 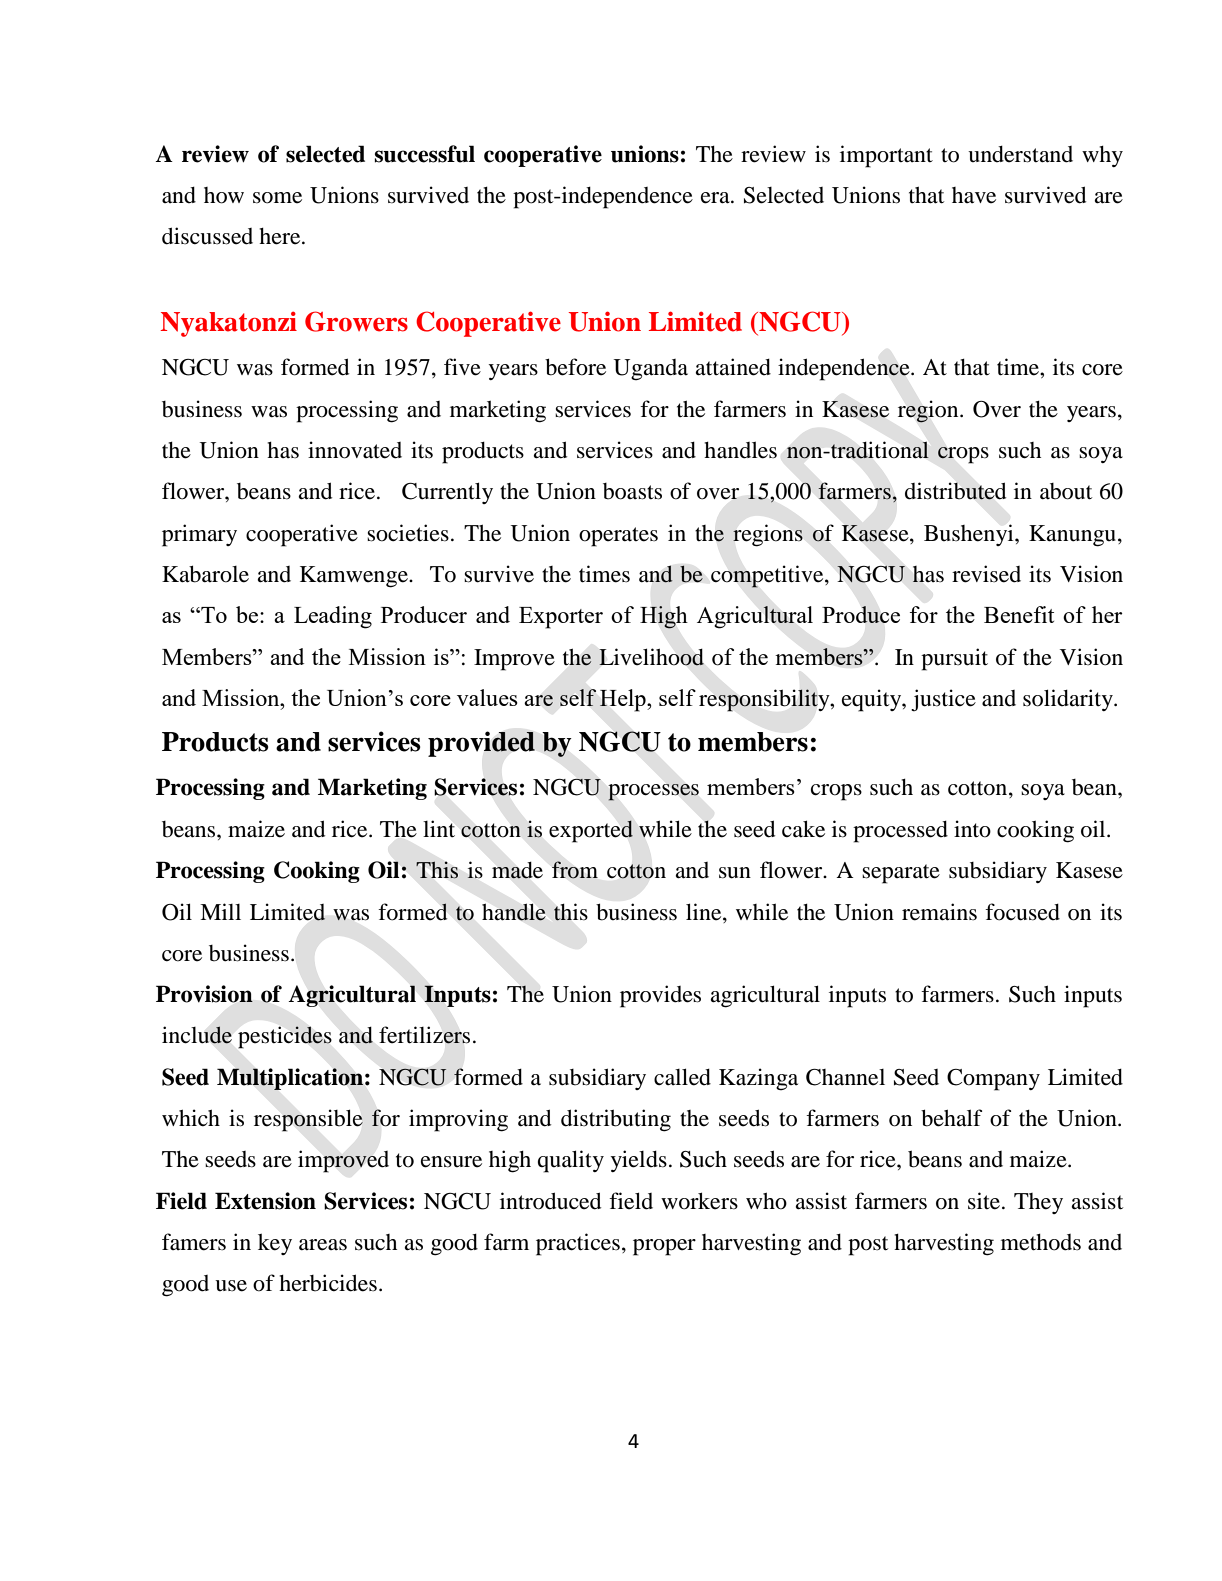 What do you see at coordinates (974, 195) in the page?
I see `have` at bounding box center [974, 195].
